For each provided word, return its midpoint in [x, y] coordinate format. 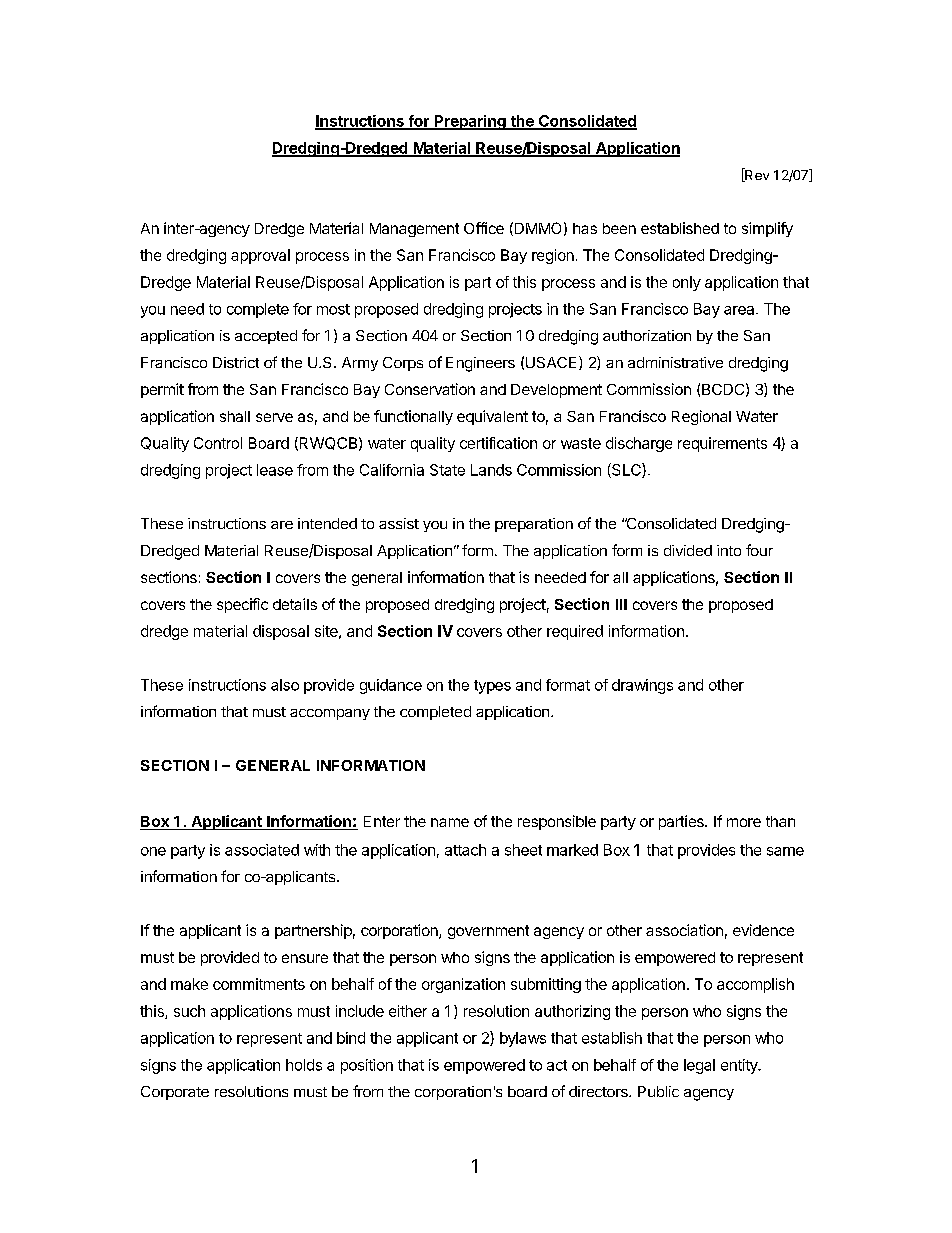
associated [262, 850]
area [740, 310]
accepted [266, 337]
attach [465, 850]
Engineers [480, 364]
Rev [756, 175]
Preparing [470, 122]
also [285, 685]
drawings [642, 686]
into [729, 550]
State [447, 470]
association [684, 930]
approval [260, 256]
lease [275, 470]
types [492, 687]
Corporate [175, 1093]
